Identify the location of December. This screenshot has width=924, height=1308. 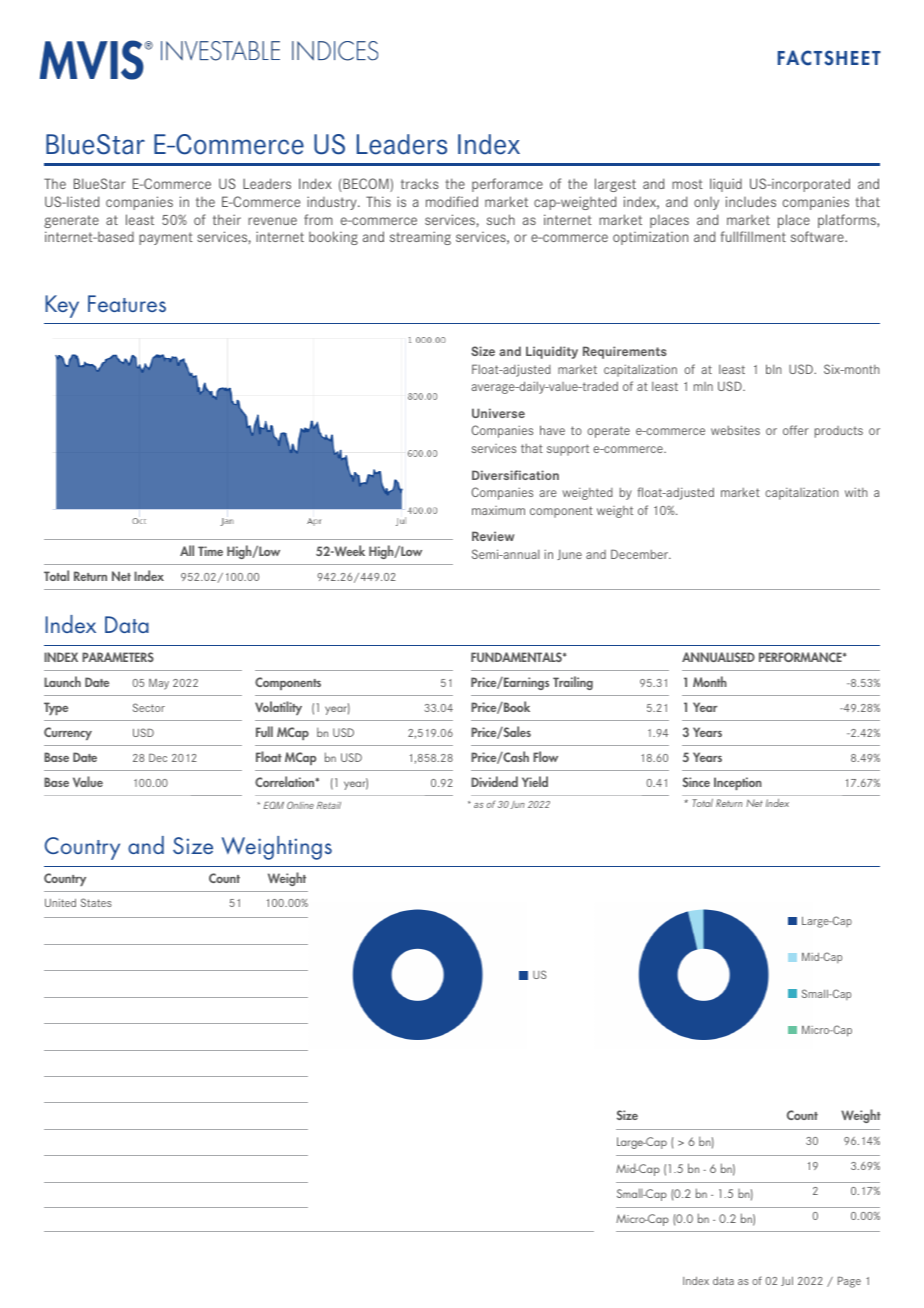
(641, 554).
